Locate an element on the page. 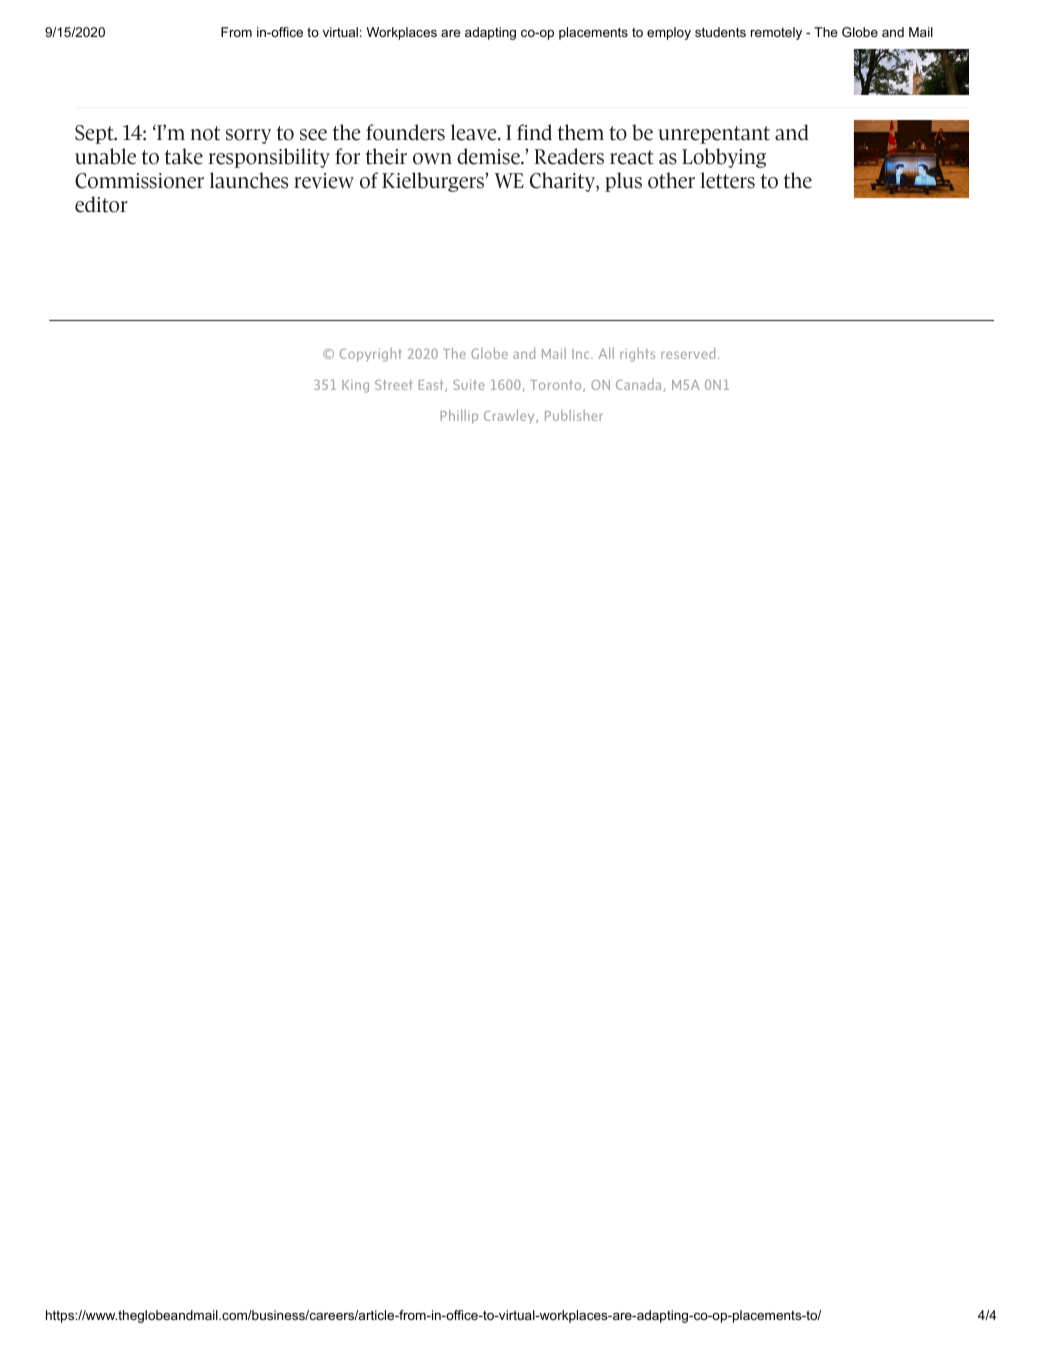 This document has width=1042, height=1349. students is located at coordinates (720, 32).
